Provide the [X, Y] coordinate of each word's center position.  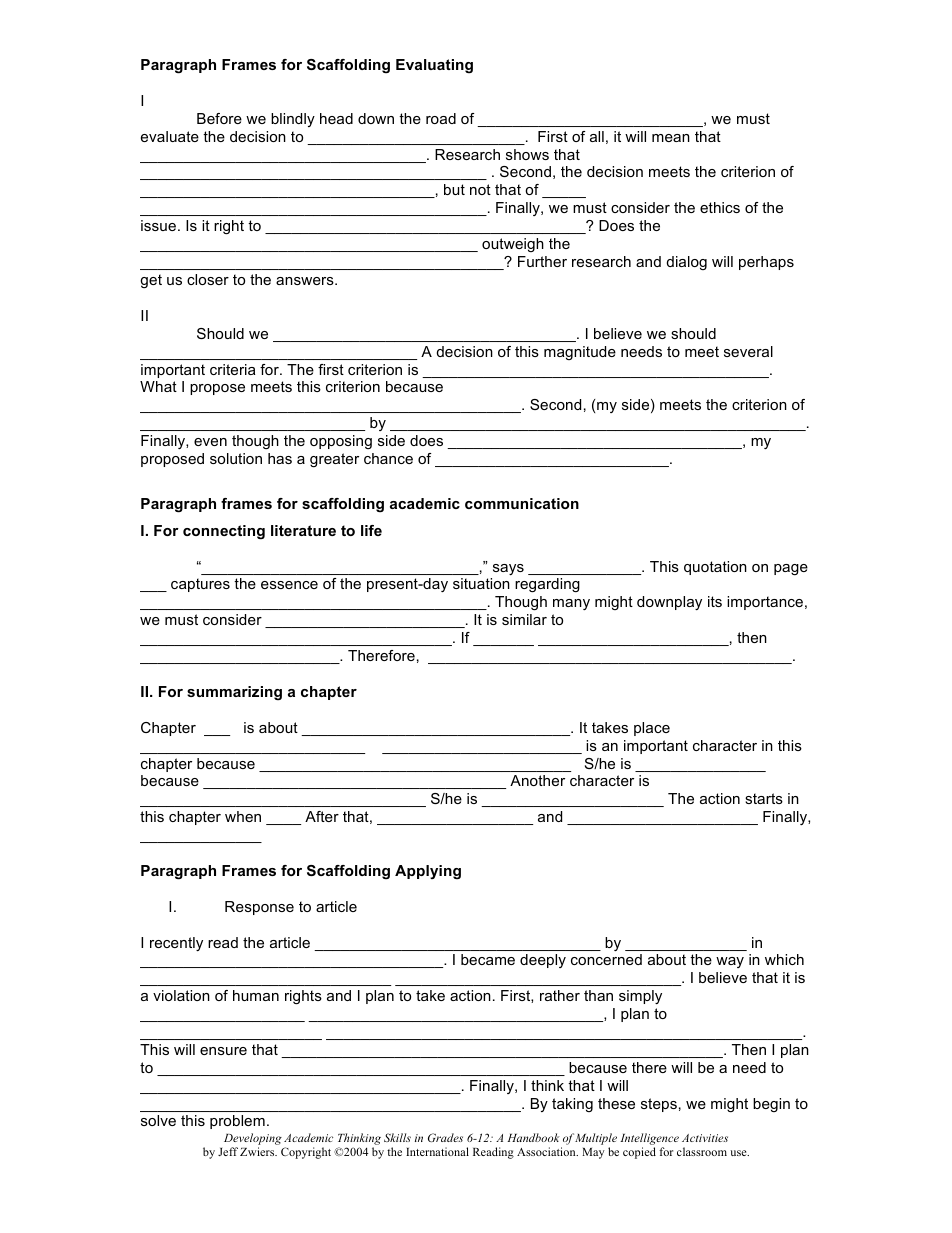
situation [481, 583]
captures [200, 585]
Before [219, 118]
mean [671, 138]
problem [237, 1122]
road [441, 118]
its [715, 601]
